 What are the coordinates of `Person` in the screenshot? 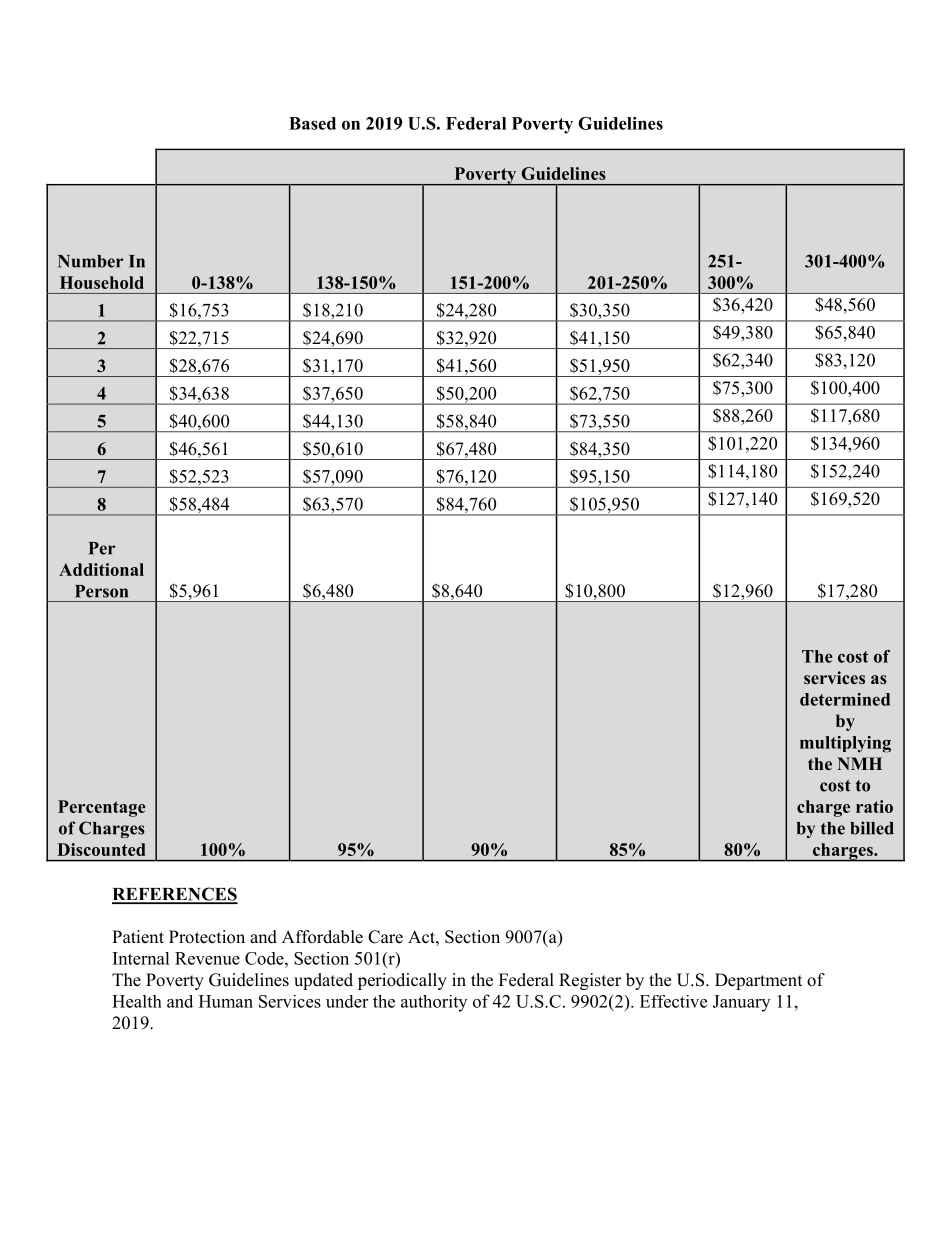 It's located at (101, 591).
